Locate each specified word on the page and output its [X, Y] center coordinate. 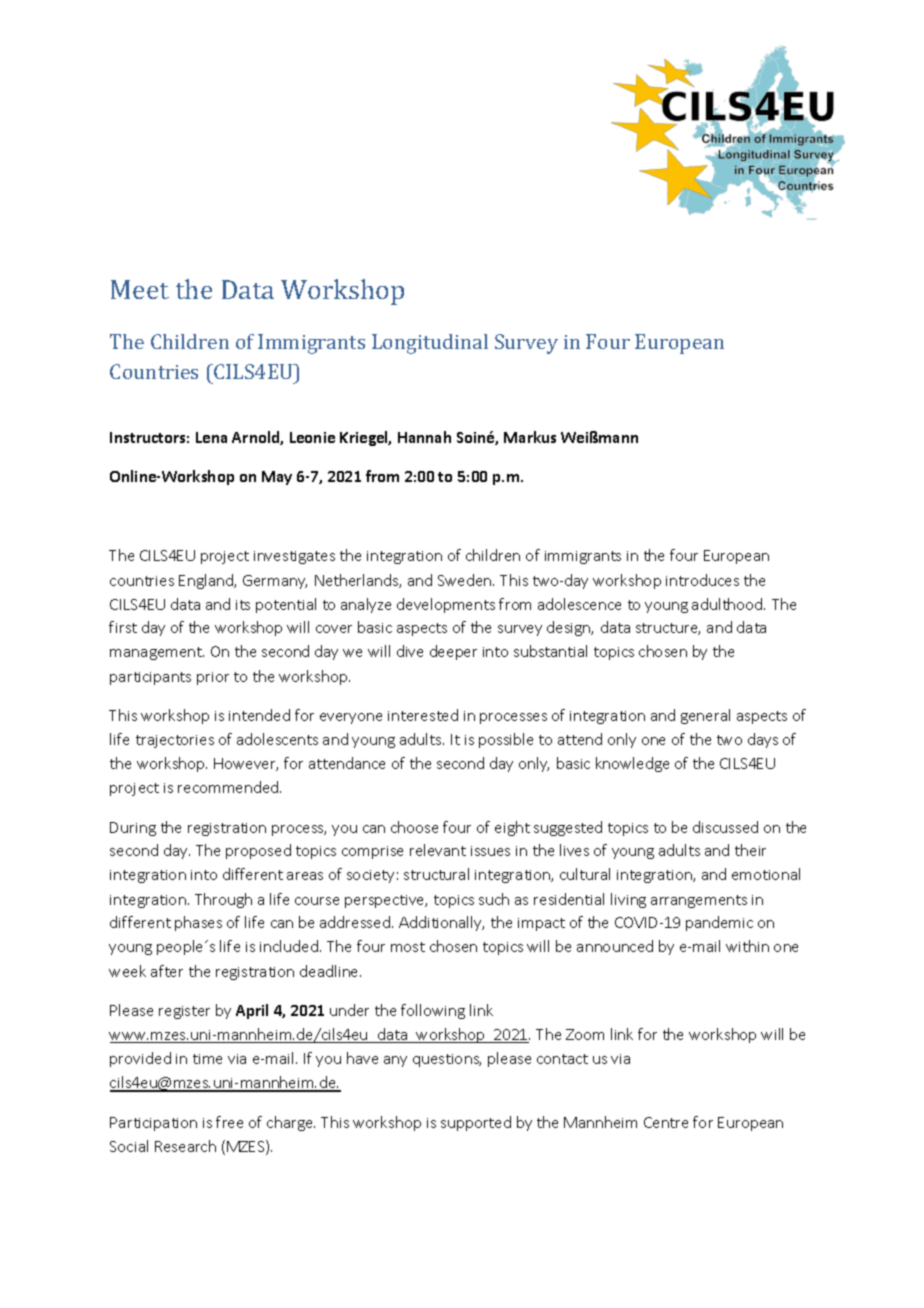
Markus [530, 437]
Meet [140, 289]
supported [476, 1123]
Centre [666, 1122]
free [229, 1122]
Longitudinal [430, 344]
